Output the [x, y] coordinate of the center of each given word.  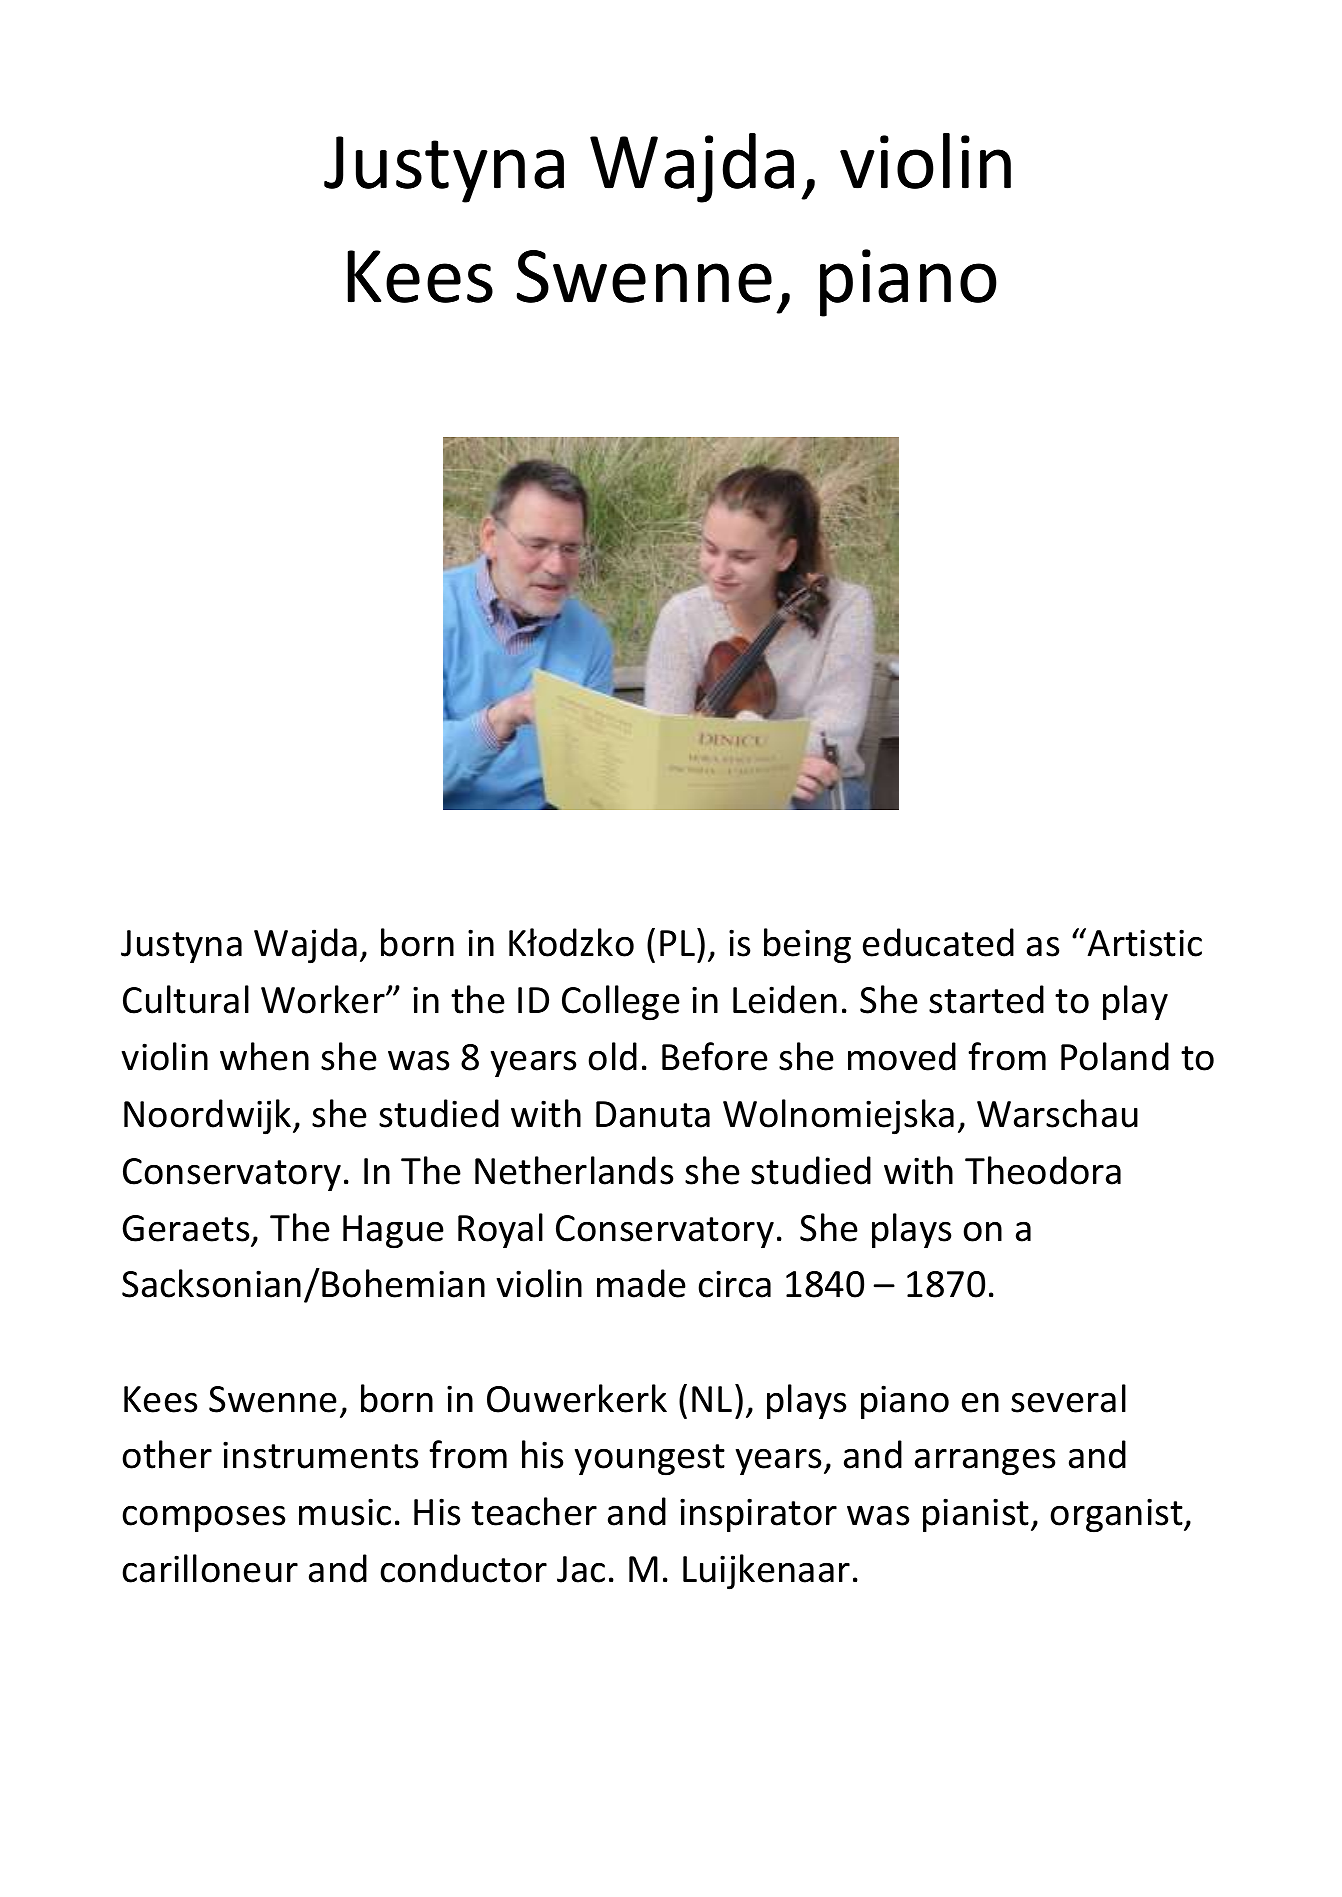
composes [204, 1519]
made [641, 1283]
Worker [324, 999]
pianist [977, 1515]
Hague [393, 1232]
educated [938, 942]
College [621, 1003]
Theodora [1043, 1170]
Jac [581, 1569]
